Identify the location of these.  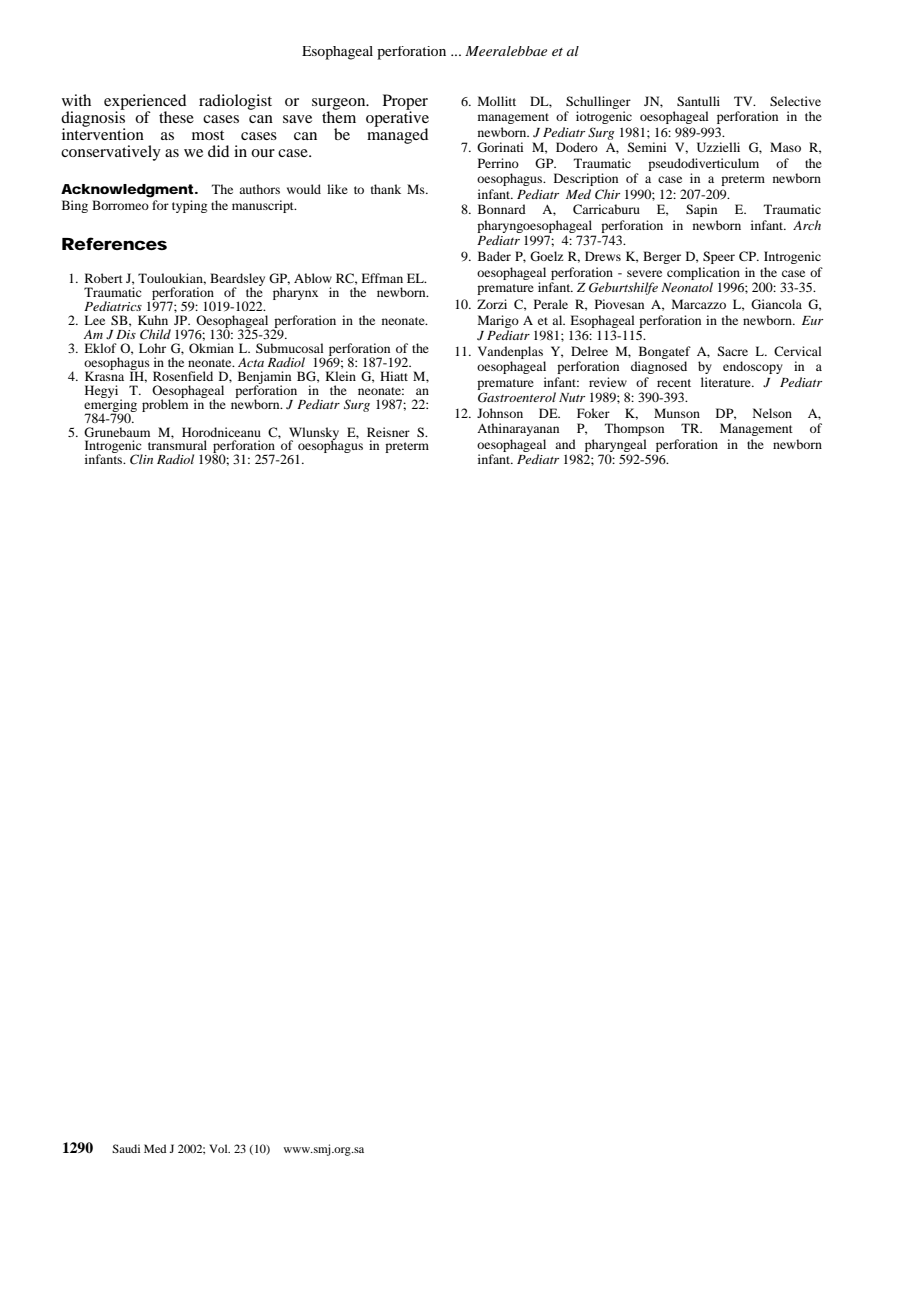
(176, 117).
